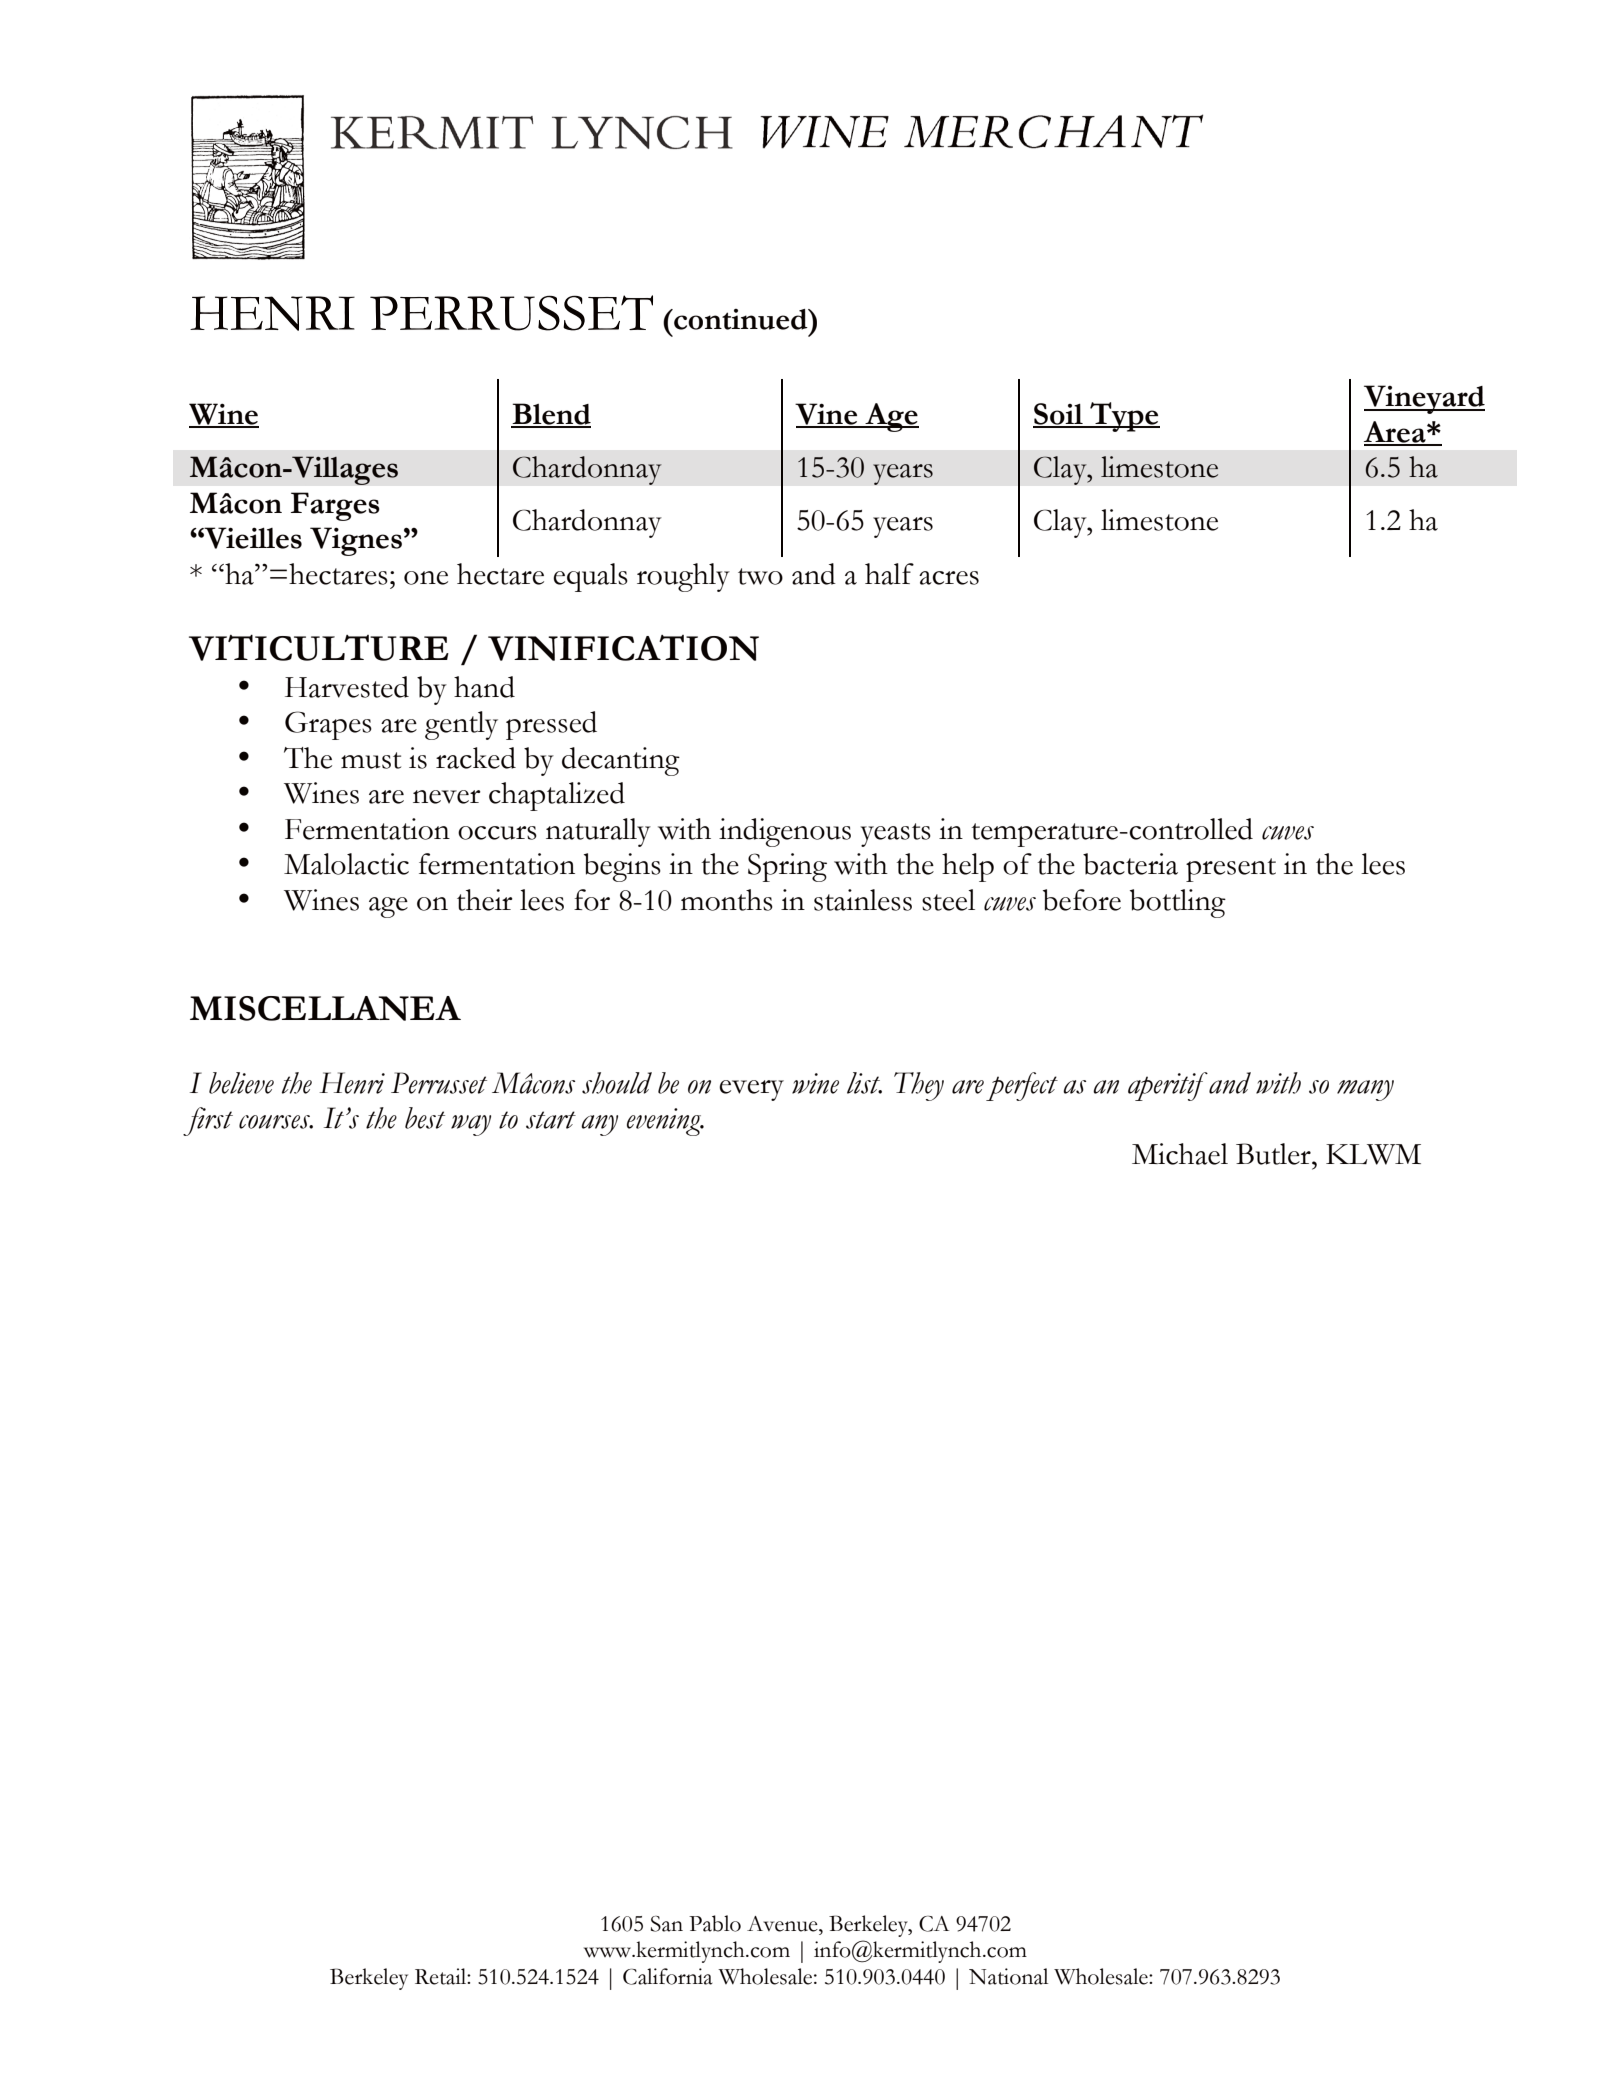 The image size is (1611, 2085). What do you see at coordinates (667, 1924) in the page?
I see `San` at bounding box center [667, 1924].
